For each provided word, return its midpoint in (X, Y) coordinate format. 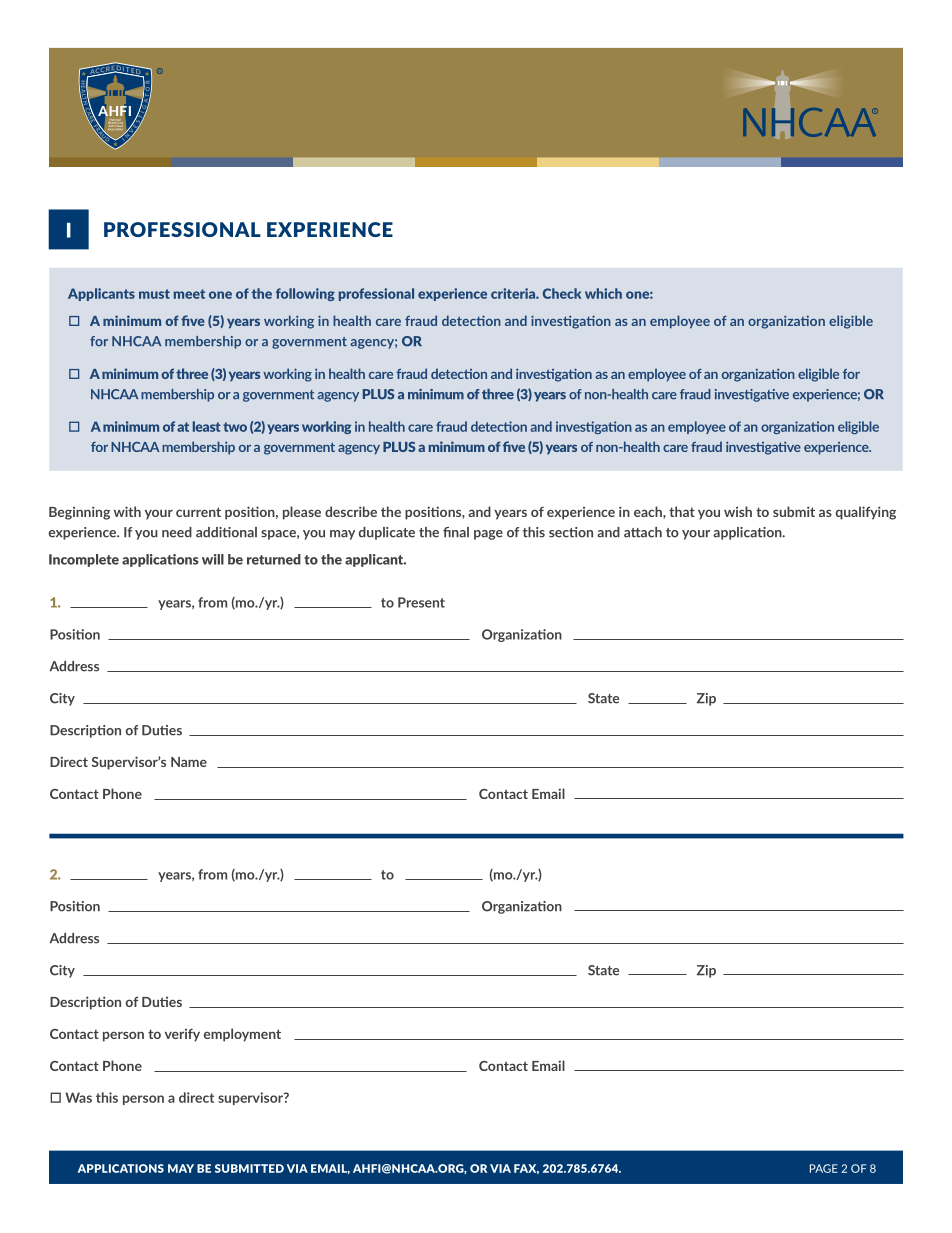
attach (643, 532)
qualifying (866, 513)
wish (738, 511)
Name (189, 762)
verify (182, 1035)
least (207, 426)
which (603, 293)
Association (114, 129)
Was (78, 1097)
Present (421, 602)
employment (242, 1035)
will (213, 559)
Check (562, 293)
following (305, 294)
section (571, 532)
